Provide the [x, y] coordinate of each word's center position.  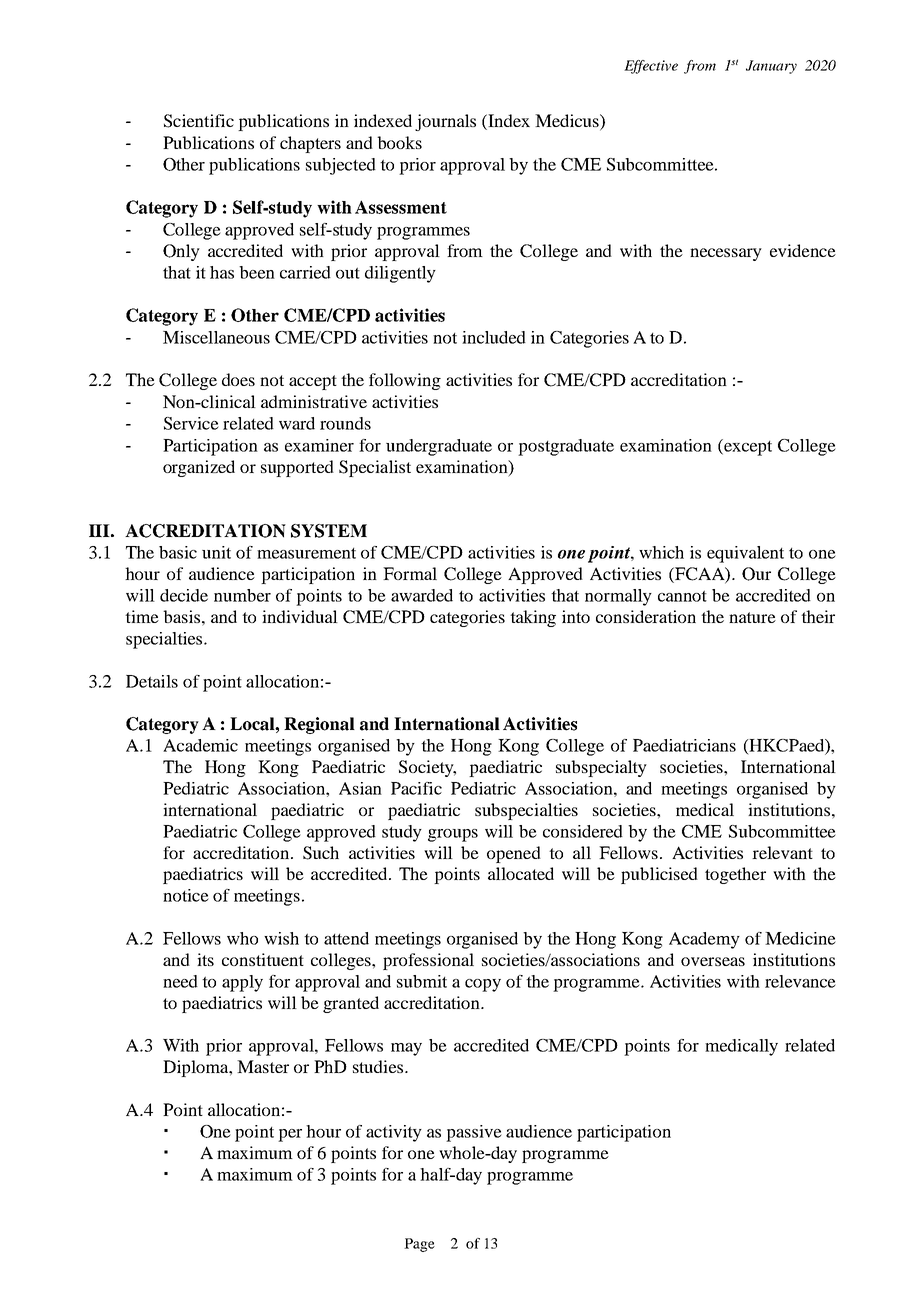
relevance [800, 981]
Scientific [199, 121]
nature [752, 617]
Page [419, 1245]
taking [533, 618]
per [290, 1135]
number [242, 595]
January [771, 67]
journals [445, 122]
